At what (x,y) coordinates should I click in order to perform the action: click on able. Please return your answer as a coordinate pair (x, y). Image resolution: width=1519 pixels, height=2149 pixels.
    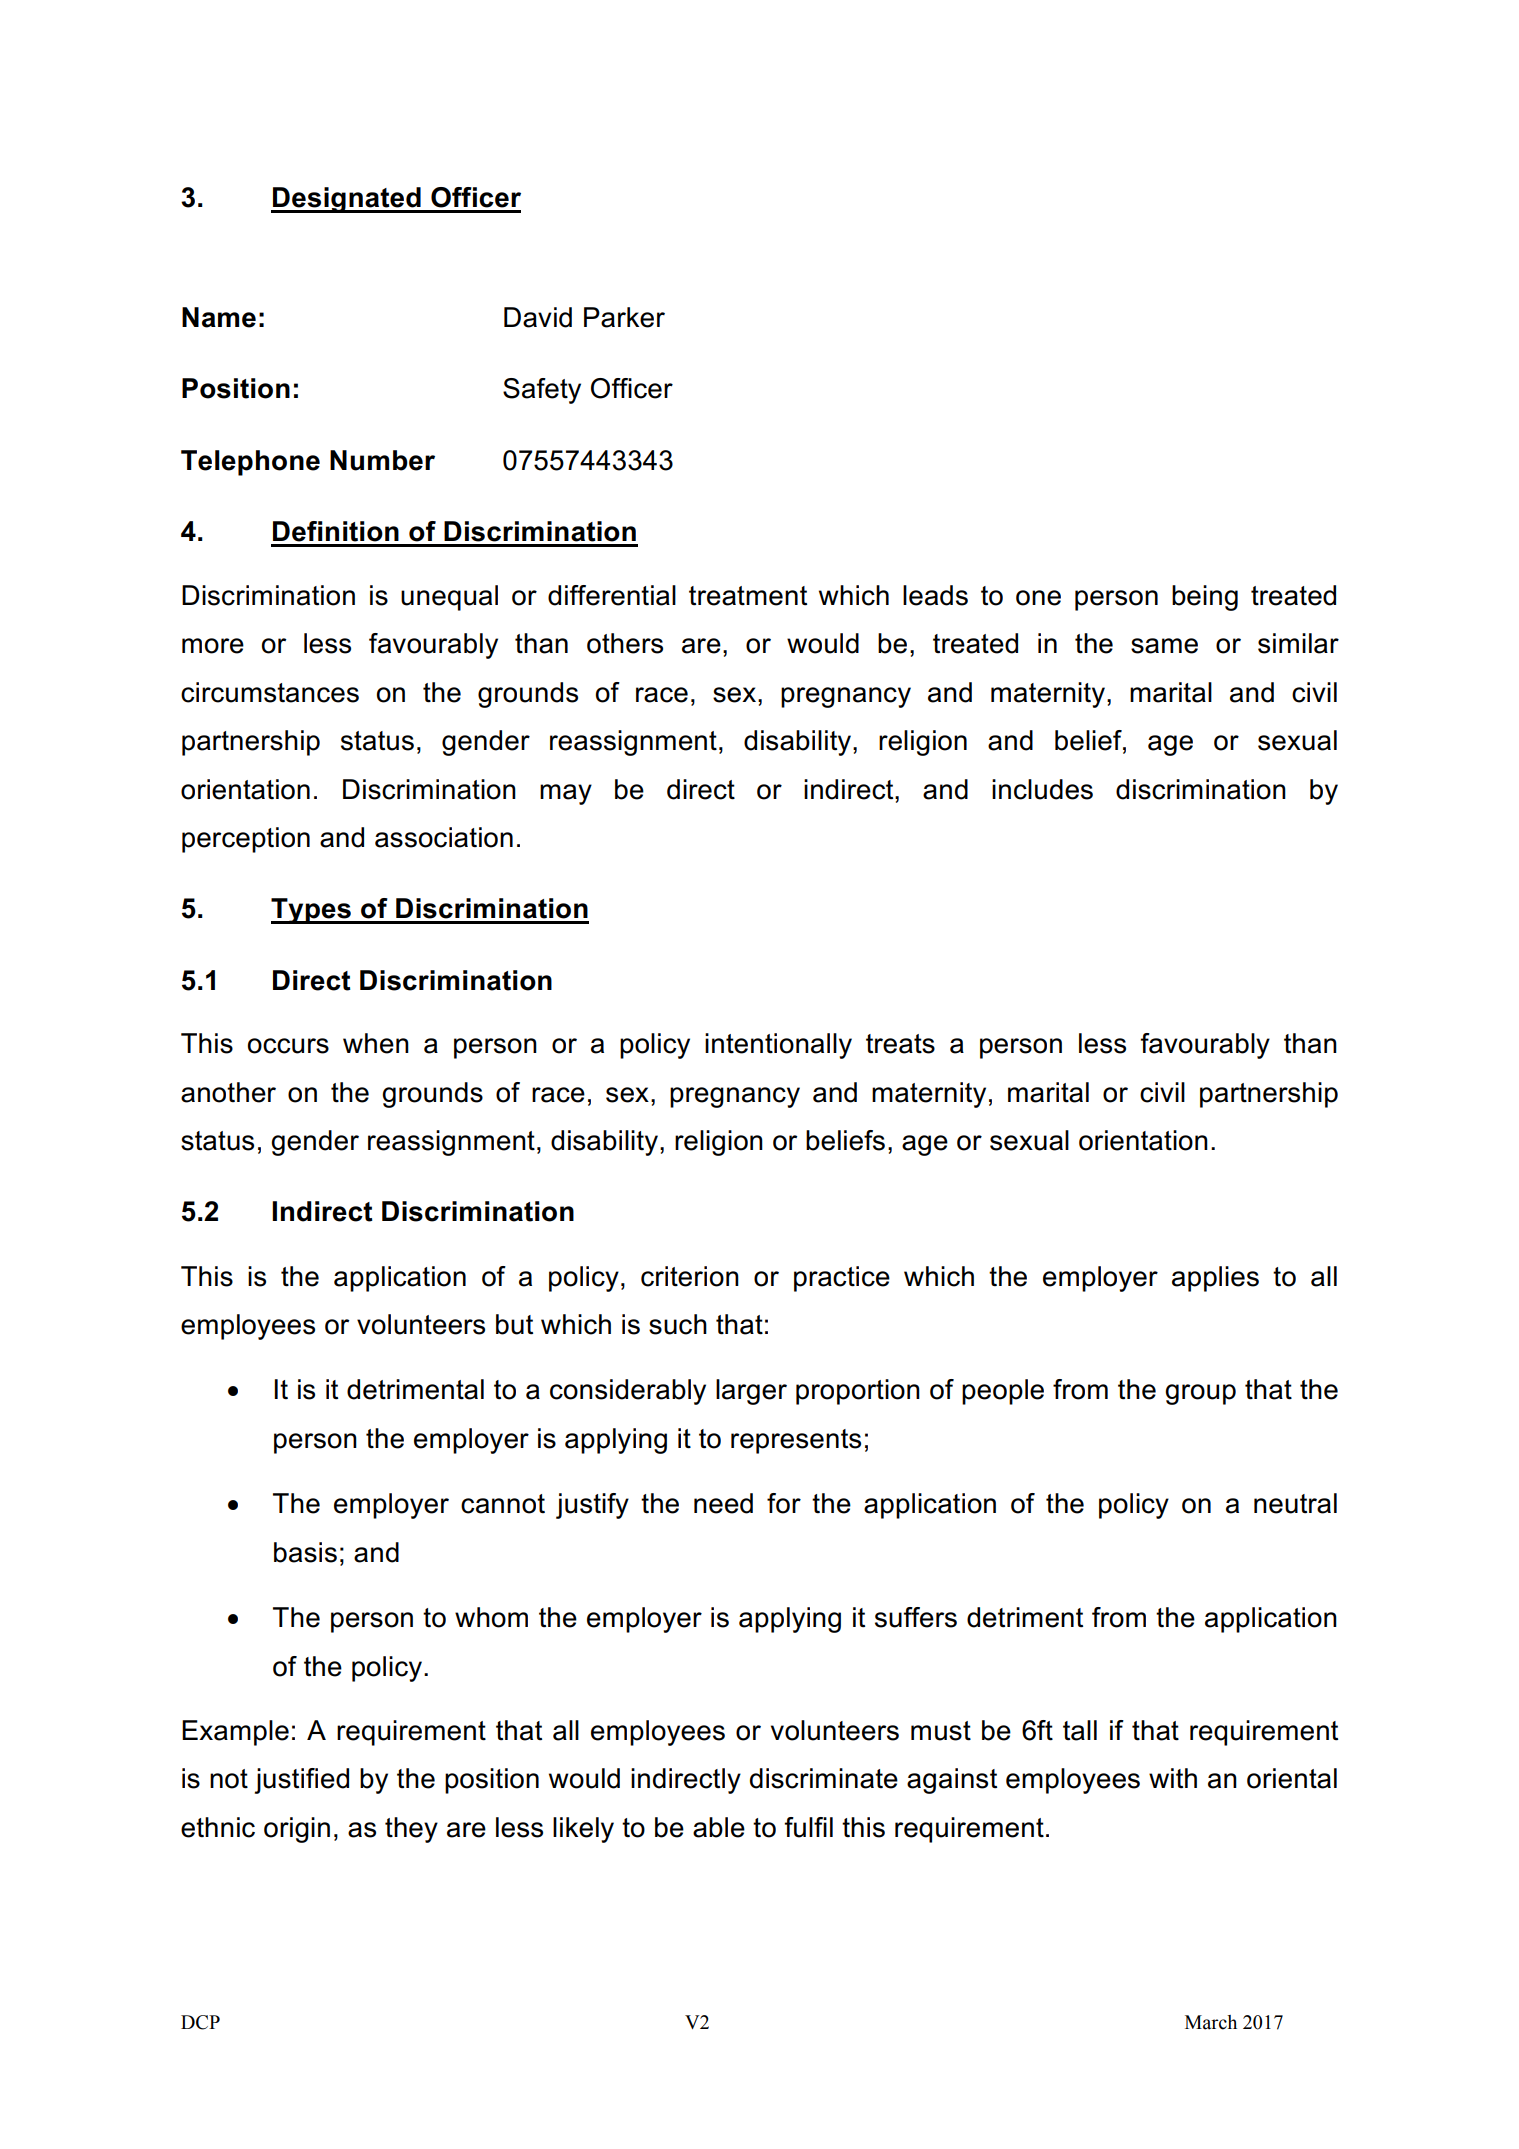
    Looking at the image, I should click on (719, 1827).
